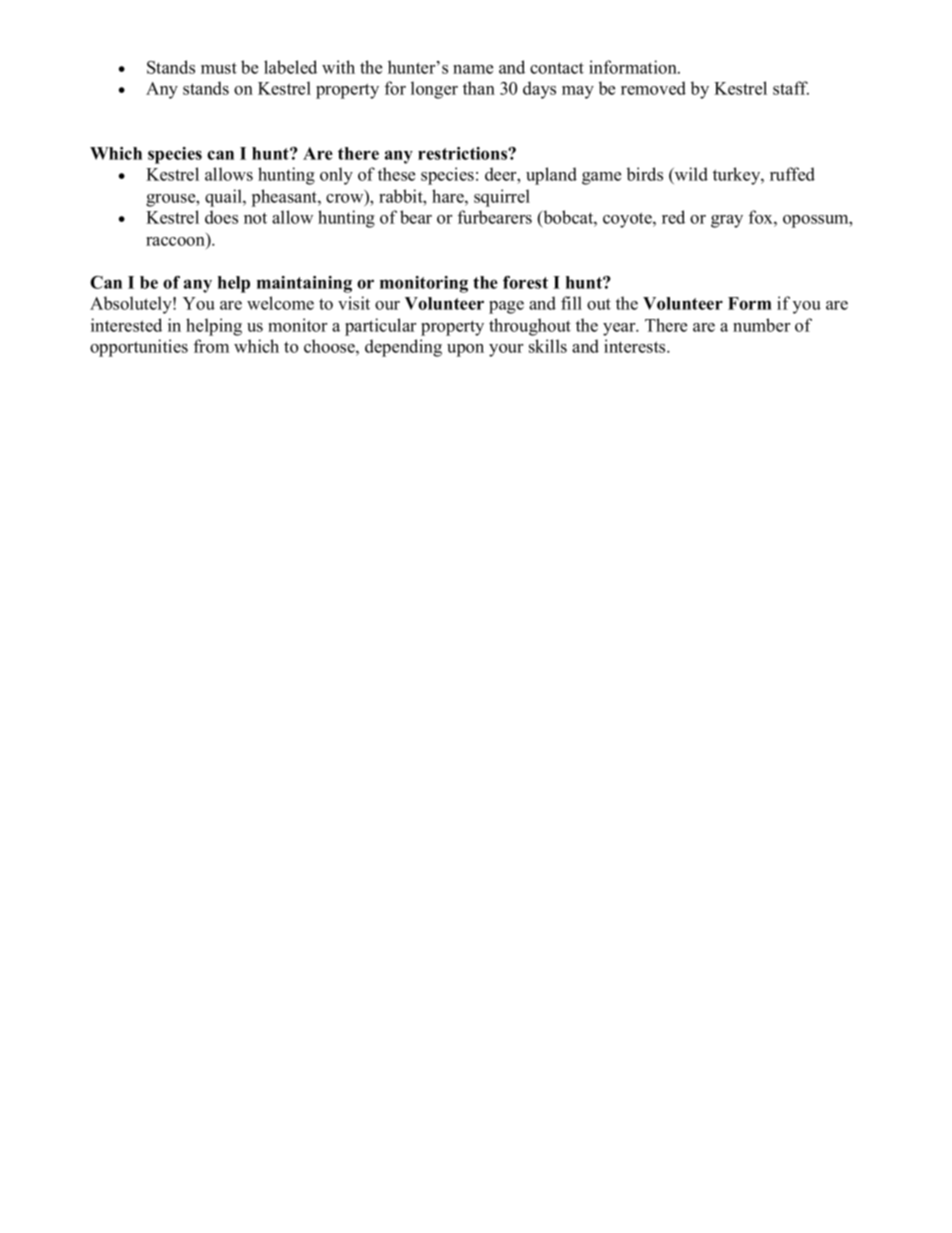 This page has width=952, height=1233. What do you see at coordinates (571, 303) in the page?
I see `fill` at bounding box center [571, 303].
